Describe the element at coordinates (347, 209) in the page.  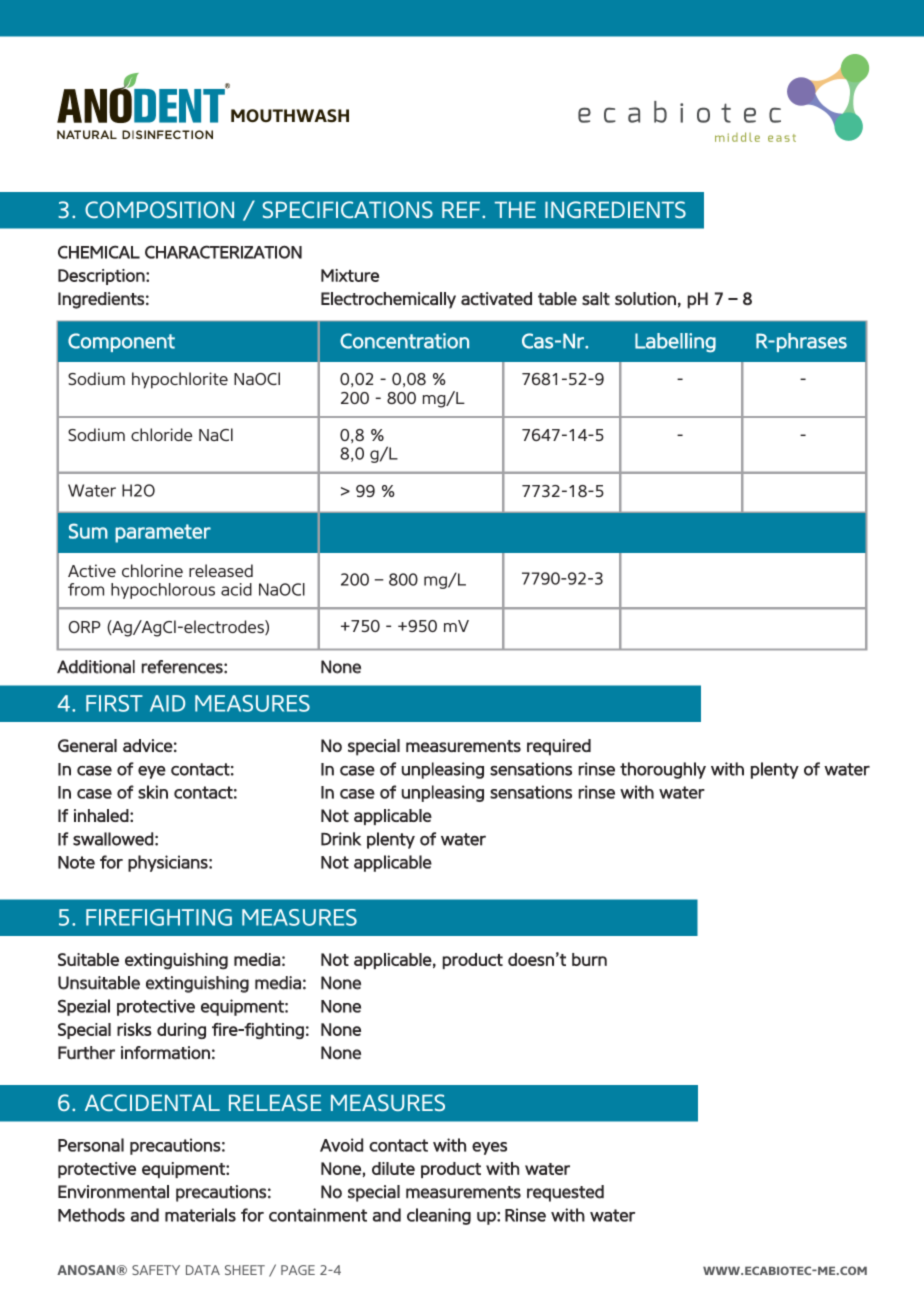
I see `SPECIFICATIONS` at that location.
